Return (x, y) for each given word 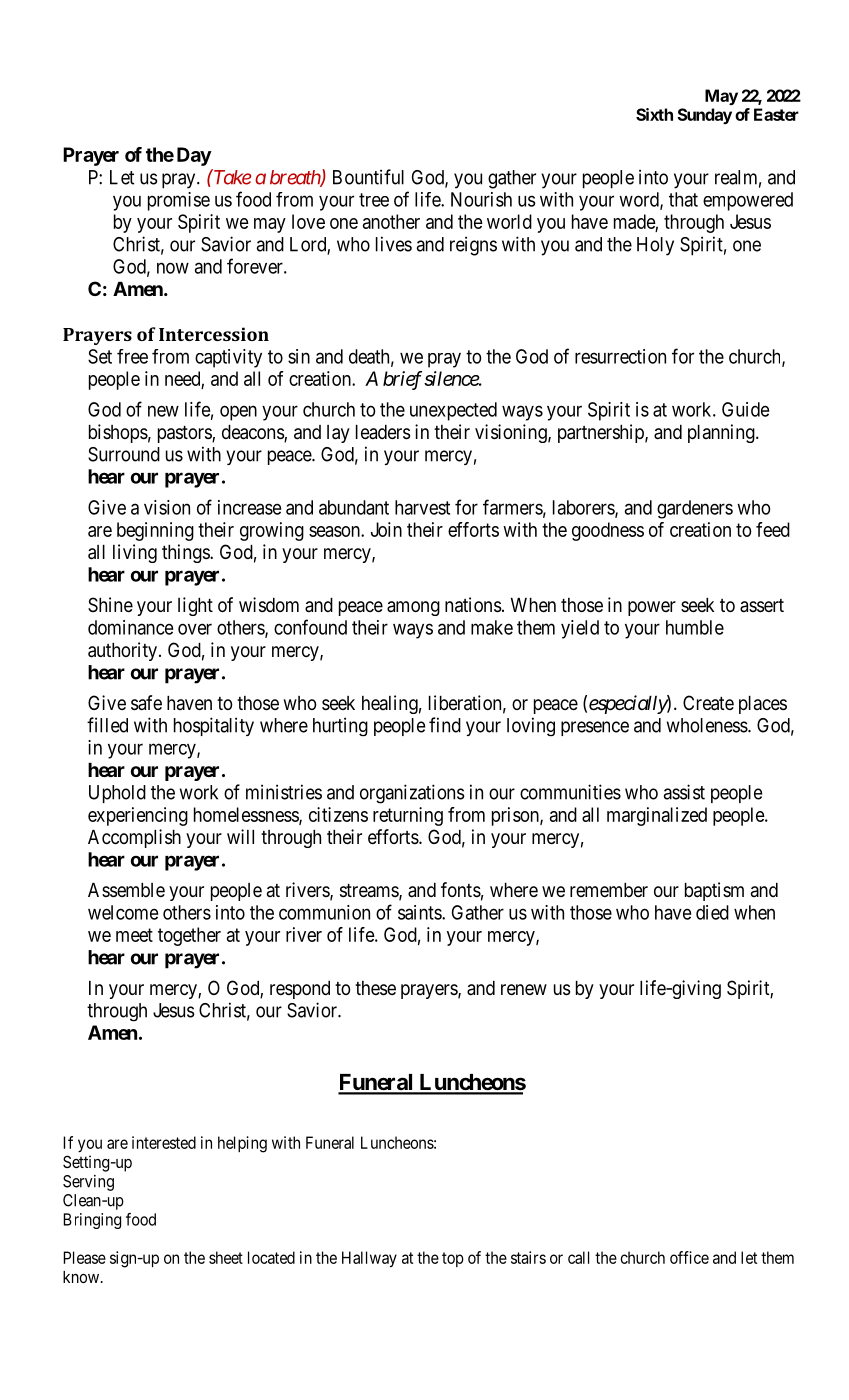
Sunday (704, 116)
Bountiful (368, 177)
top (453, 1259)
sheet (226, 1257)
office (689, 1257)
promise (179, 201)
